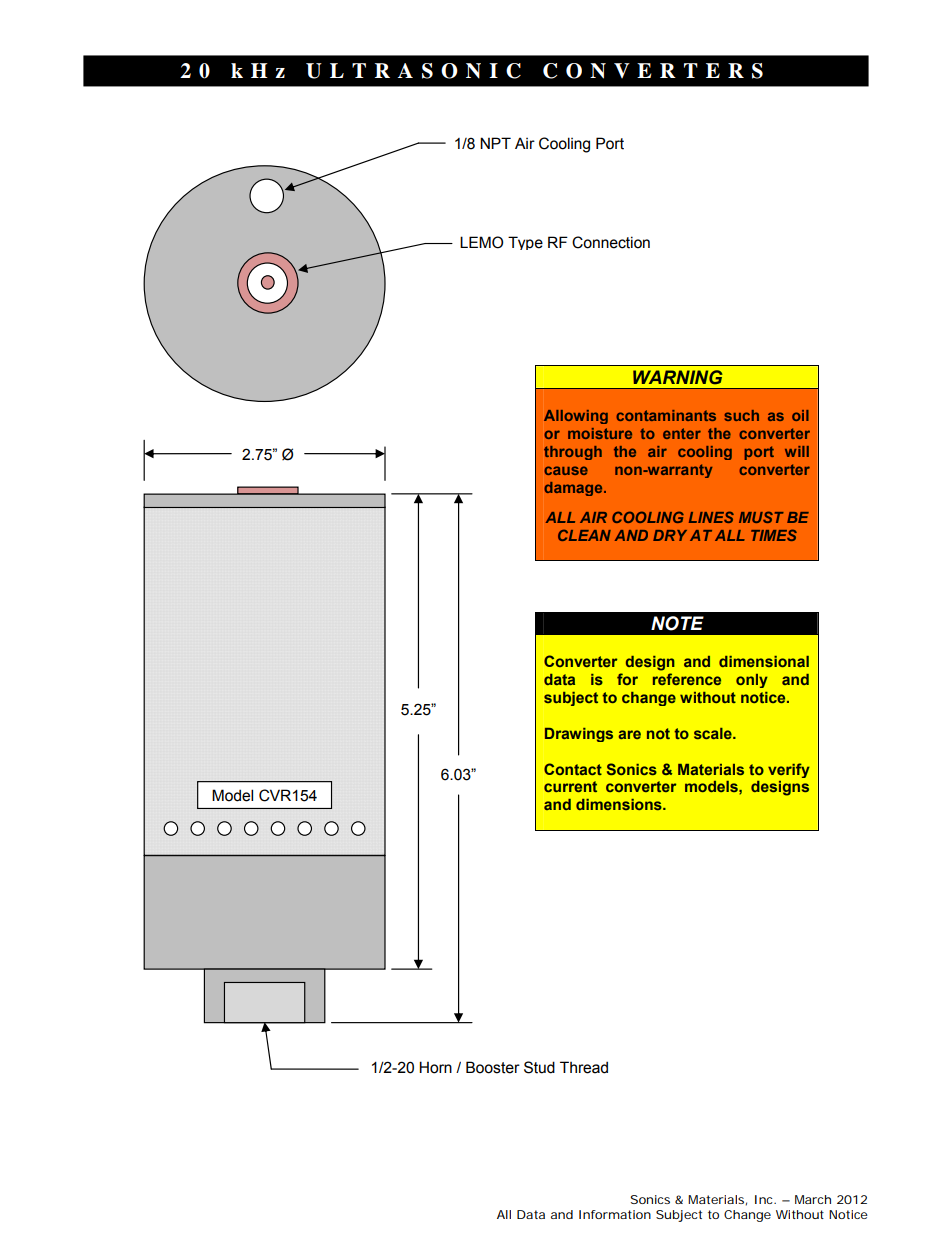  Describe the element at coordinates (615, 1214) in the page. I see `Information` at that location.
